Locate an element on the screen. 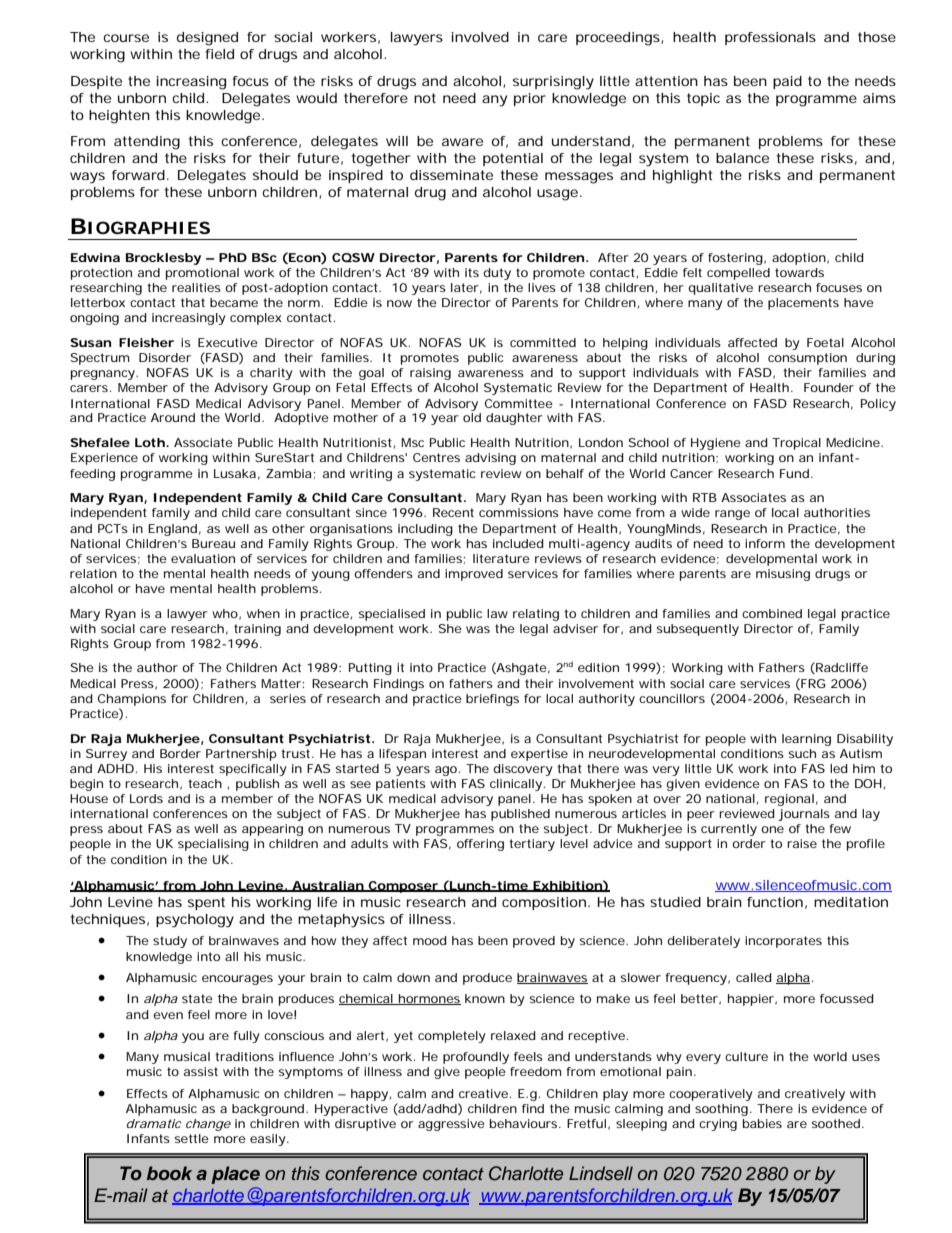 Image resolution: width=952 pixels, height=1233 pixels. Executive is located at coordinates (228, 342).
